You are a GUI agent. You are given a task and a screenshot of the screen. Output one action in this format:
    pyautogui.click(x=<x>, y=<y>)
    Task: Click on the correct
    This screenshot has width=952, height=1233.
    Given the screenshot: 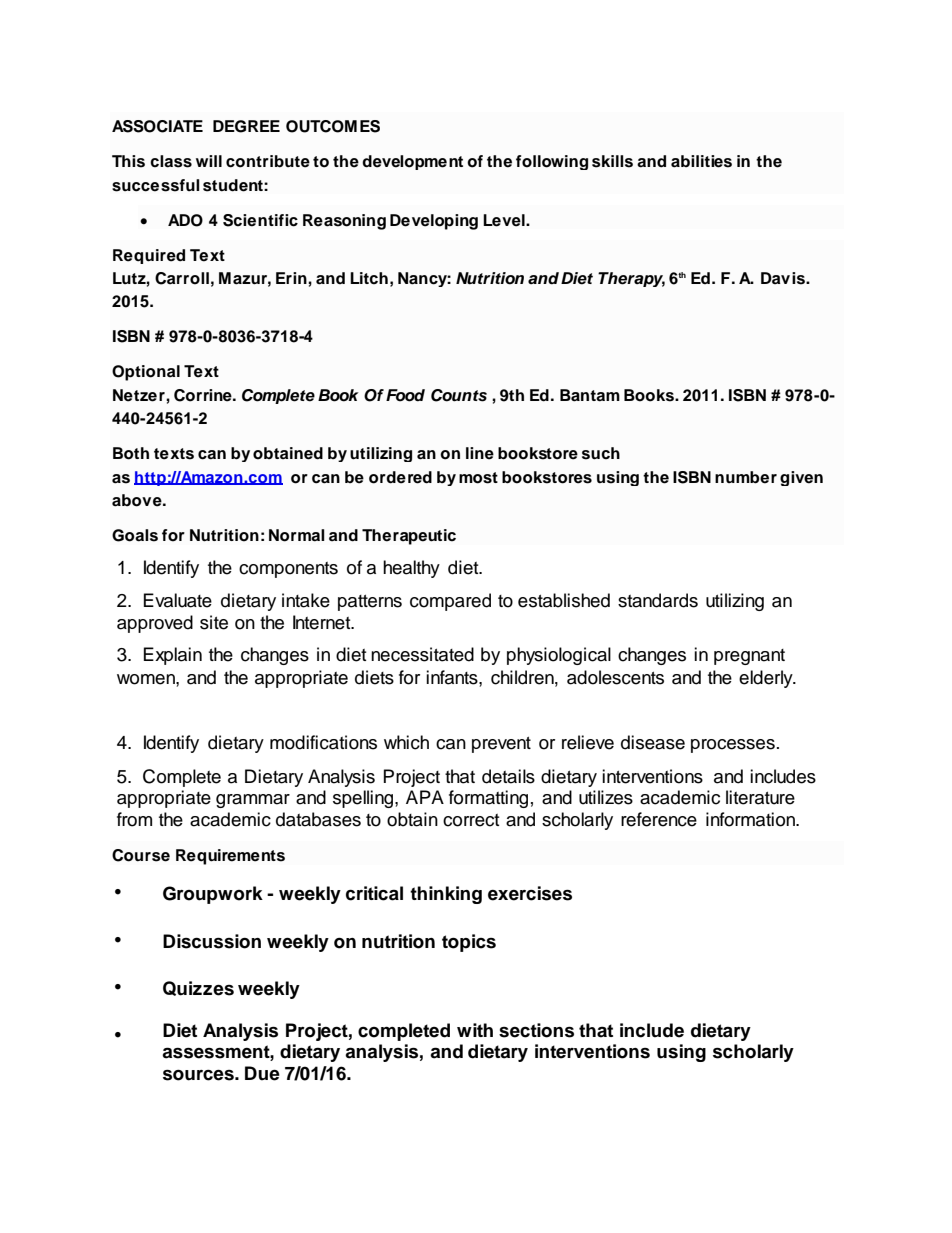 What is the action you would take?
    pyautogui.click(x=471, y=820)
